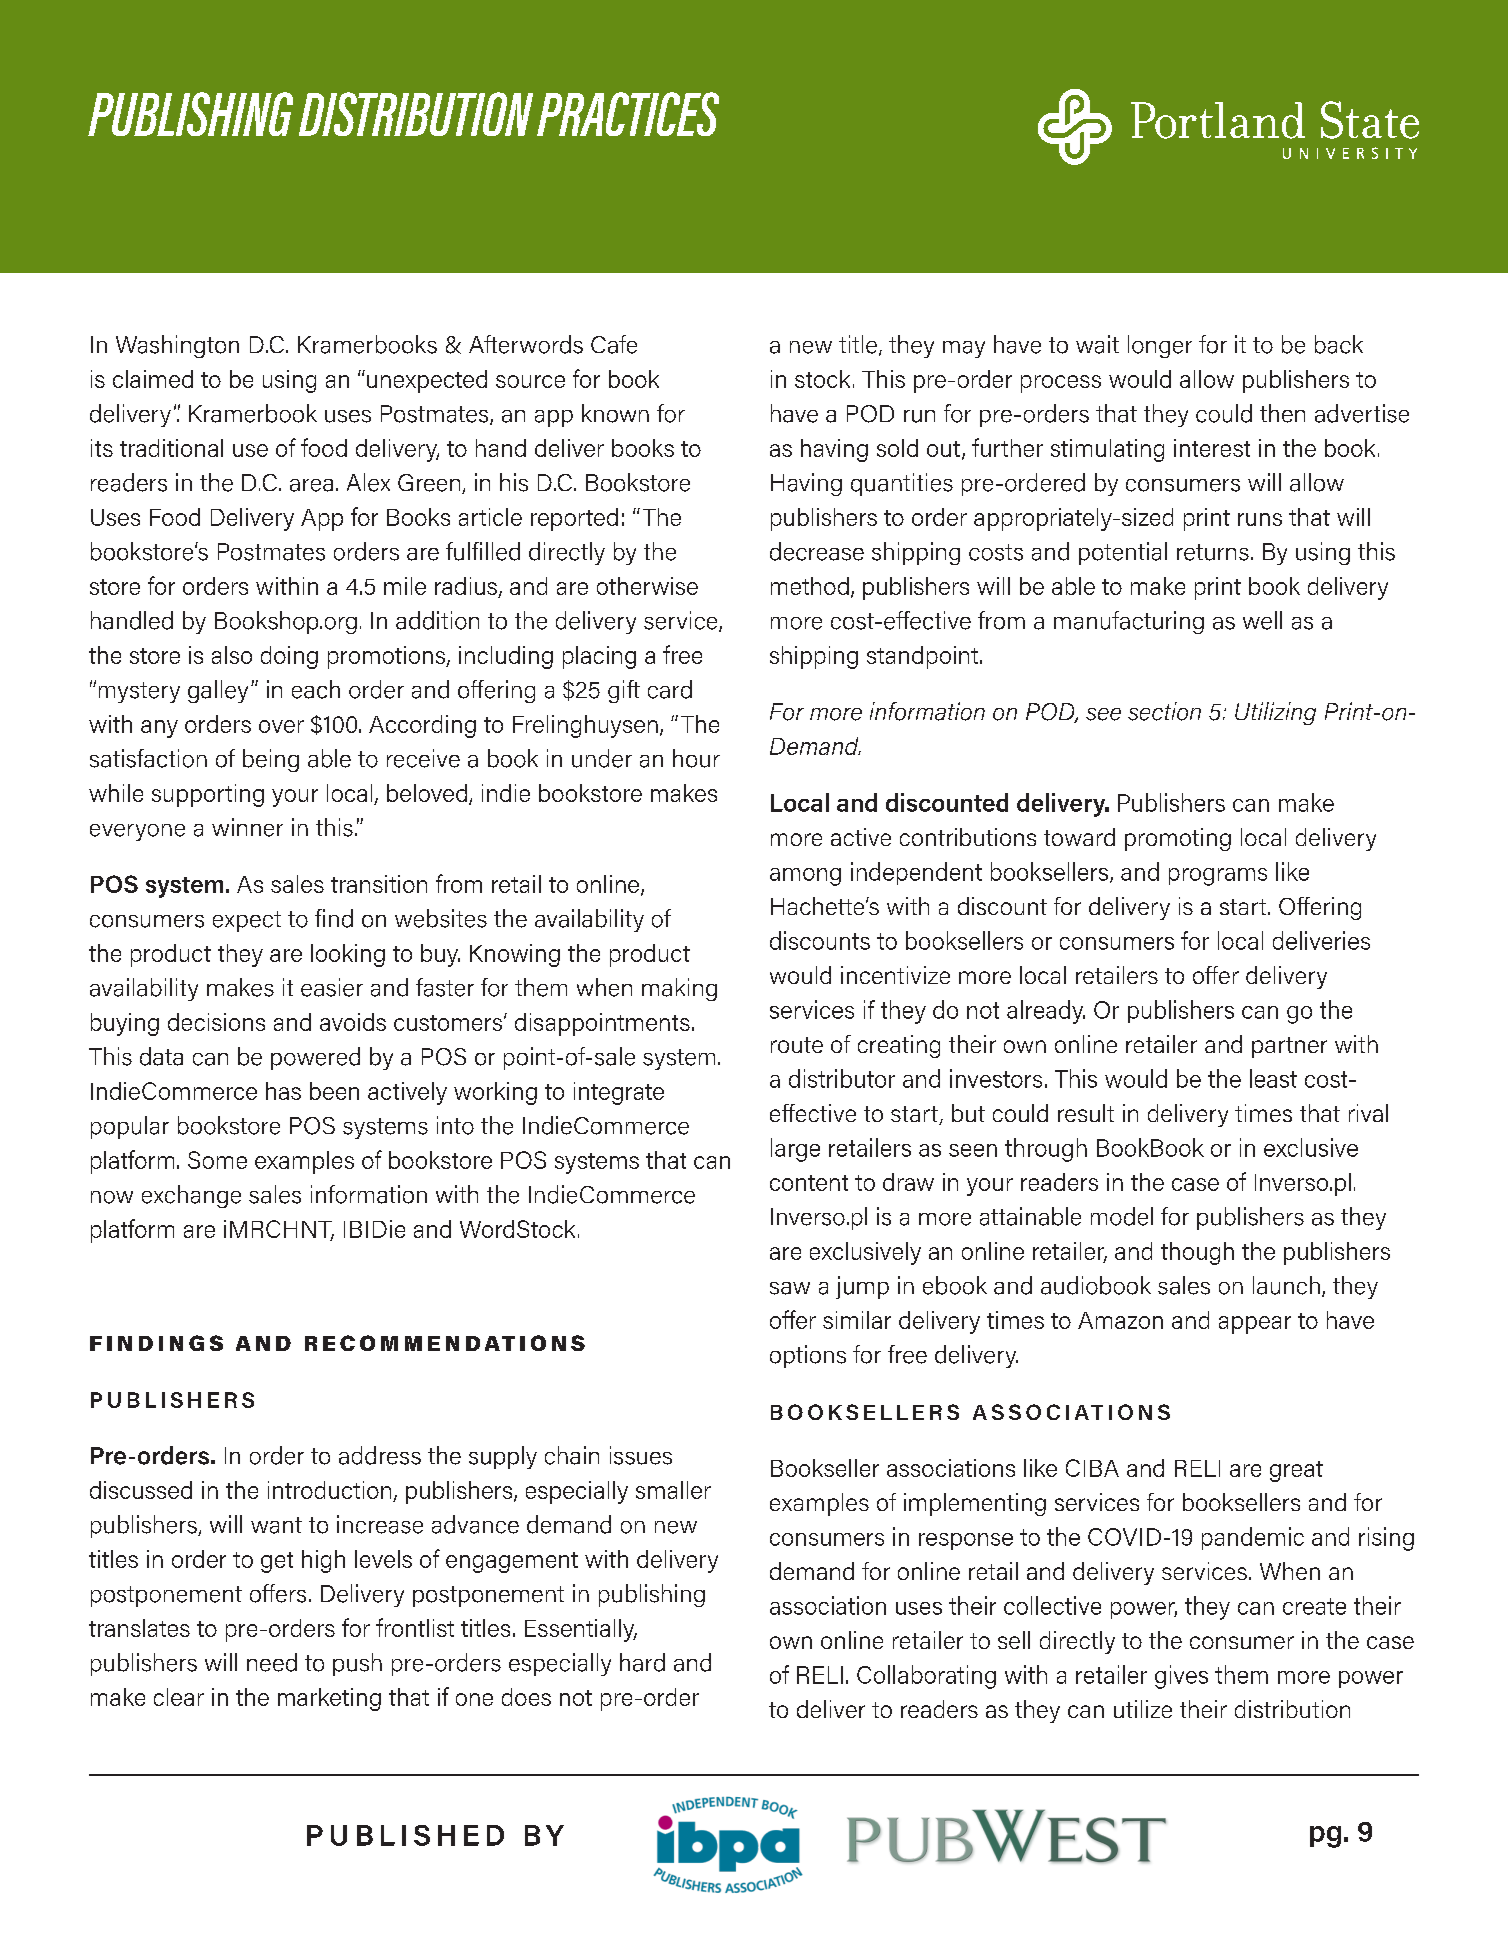 This image has width=1508, height=1951. I want to click on longer, so click(1160, 346).
